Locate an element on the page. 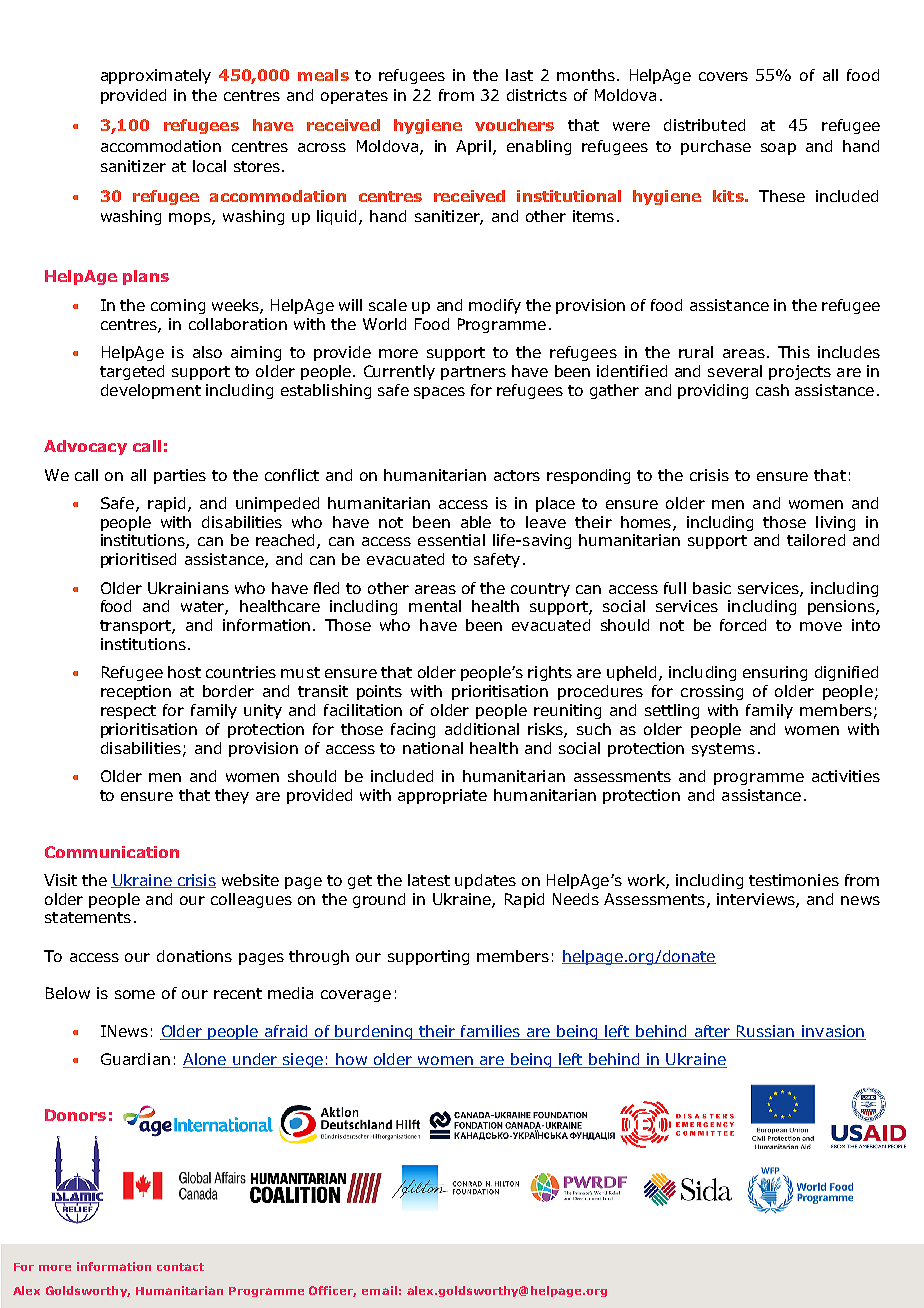 The height and width of the image is (1308, 924). April is located at coordinates (473, 147).
